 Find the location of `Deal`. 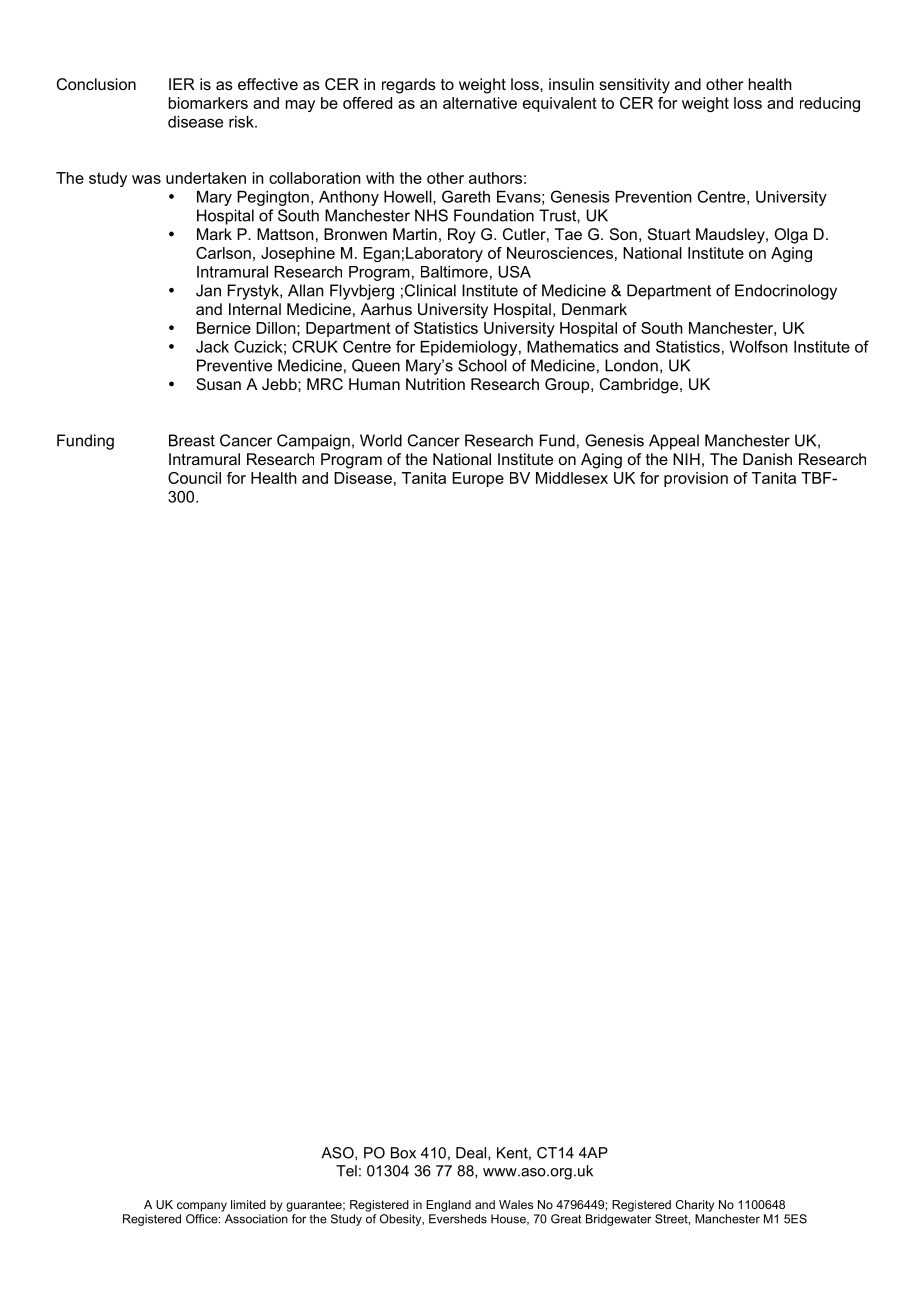

Deal is located at coordinates (472, 1153).
